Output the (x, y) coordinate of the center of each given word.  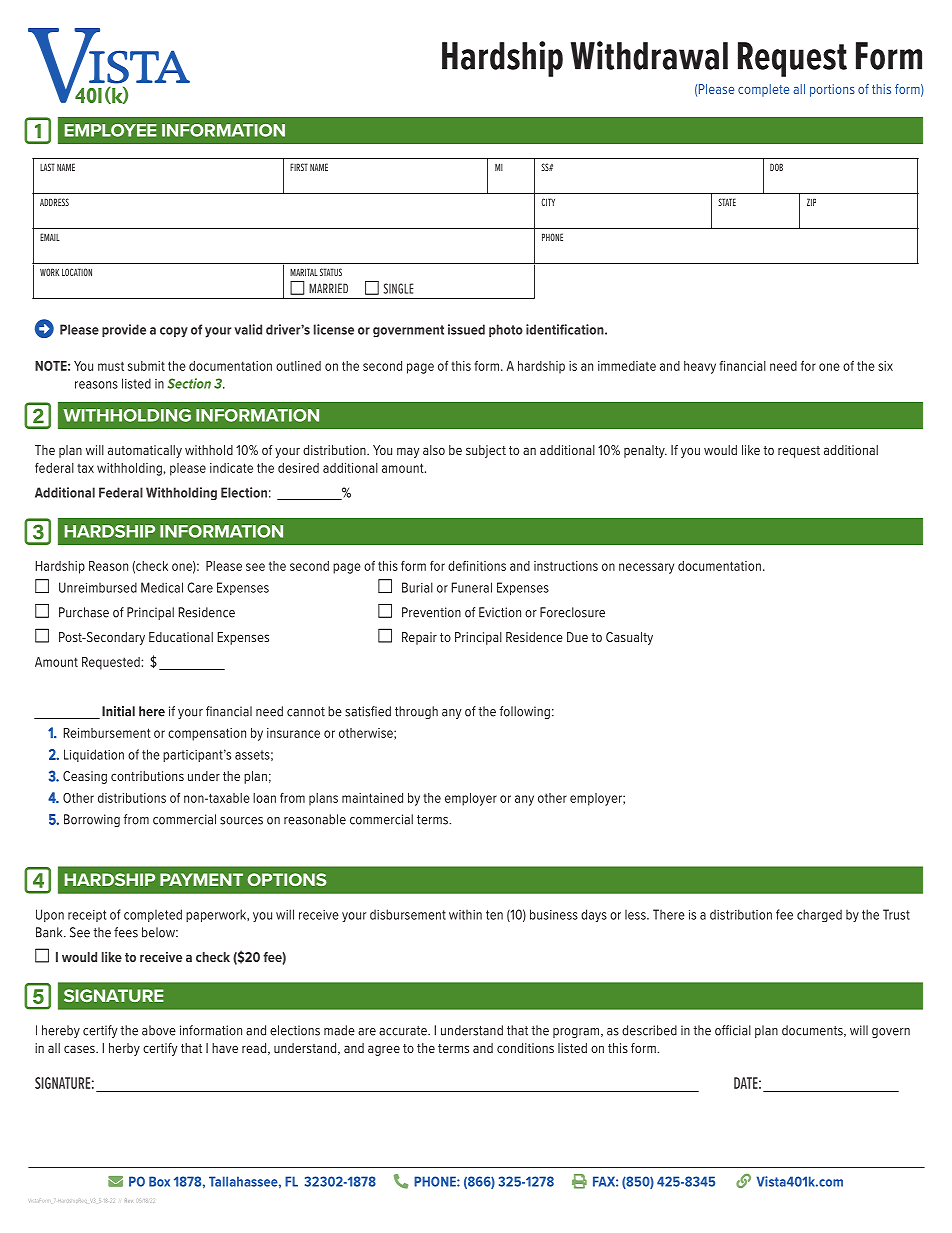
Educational (181, 637)
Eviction (500, 612)
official (733, 1030)
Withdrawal (649, 55)
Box (159, 1181)
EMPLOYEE (111, 130)
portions (832, 90)
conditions (525, 1048)
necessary (646, 568)
